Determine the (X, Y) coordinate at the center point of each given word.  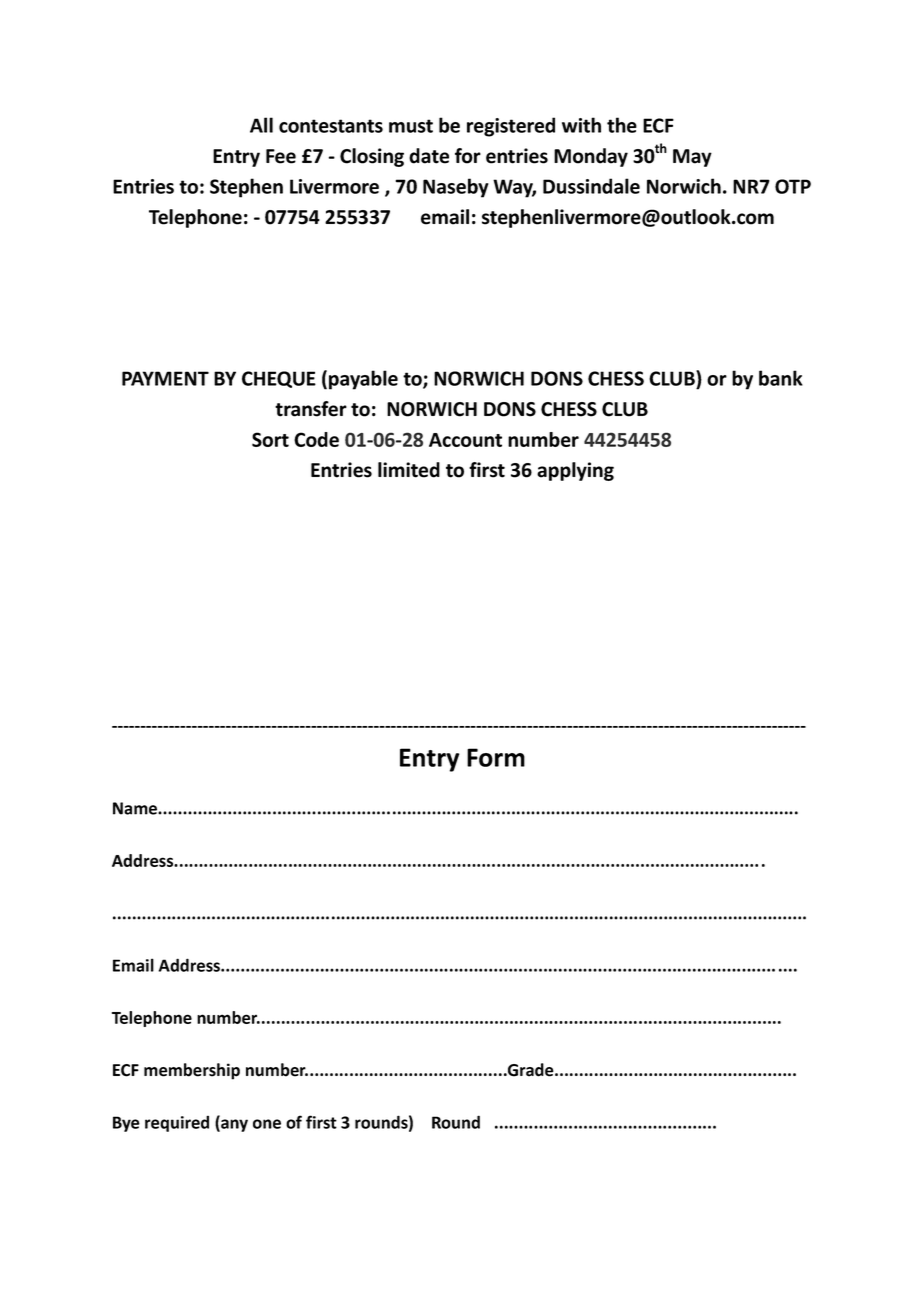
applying (575, 471)
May (692, 158)
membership (192, 1071)
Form (496, 757)
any (233, 1125)
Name (136, 808)
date (429, 156)
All (261, 125)
